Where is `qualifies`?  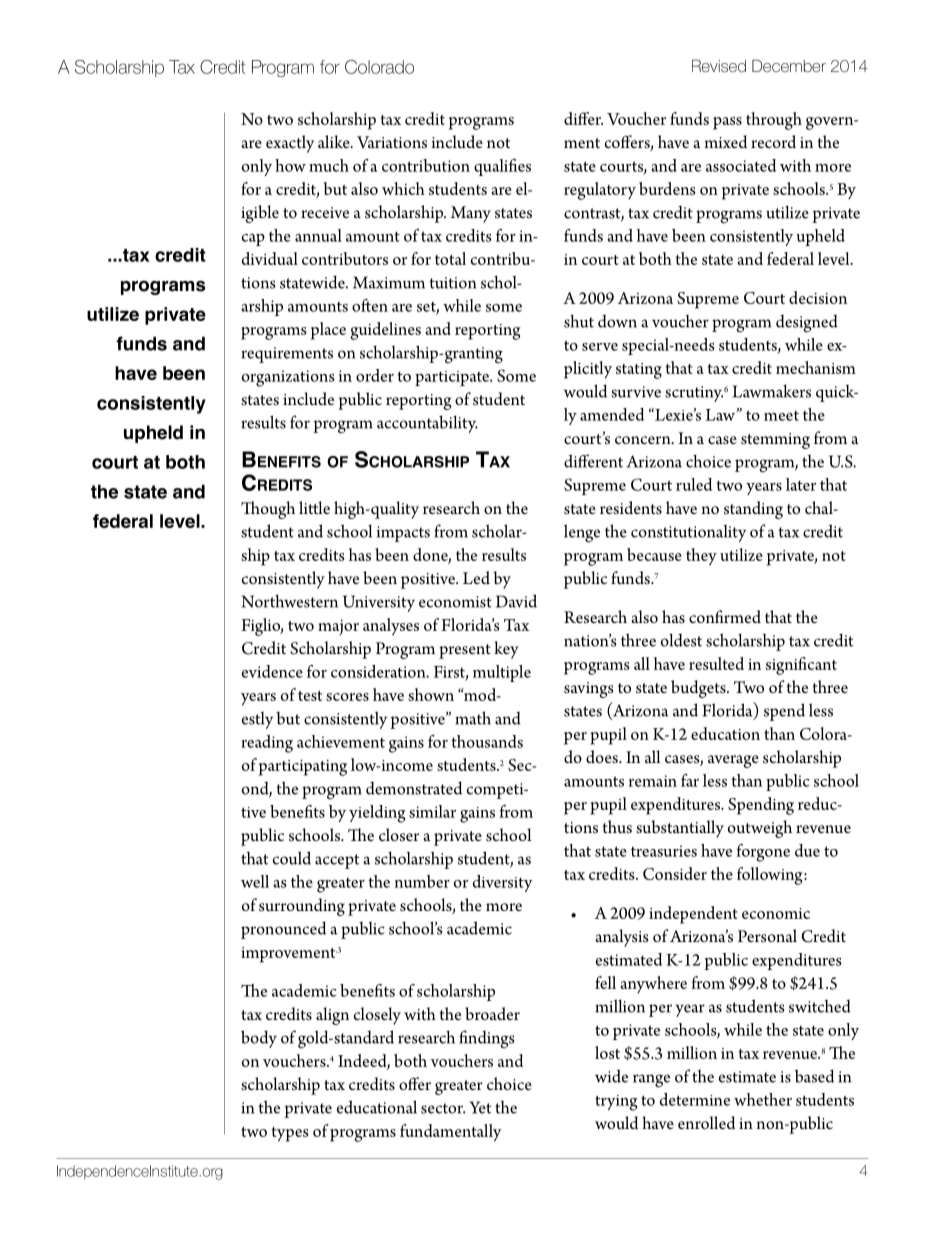
qualifies is located at coordinates (502, 167).
